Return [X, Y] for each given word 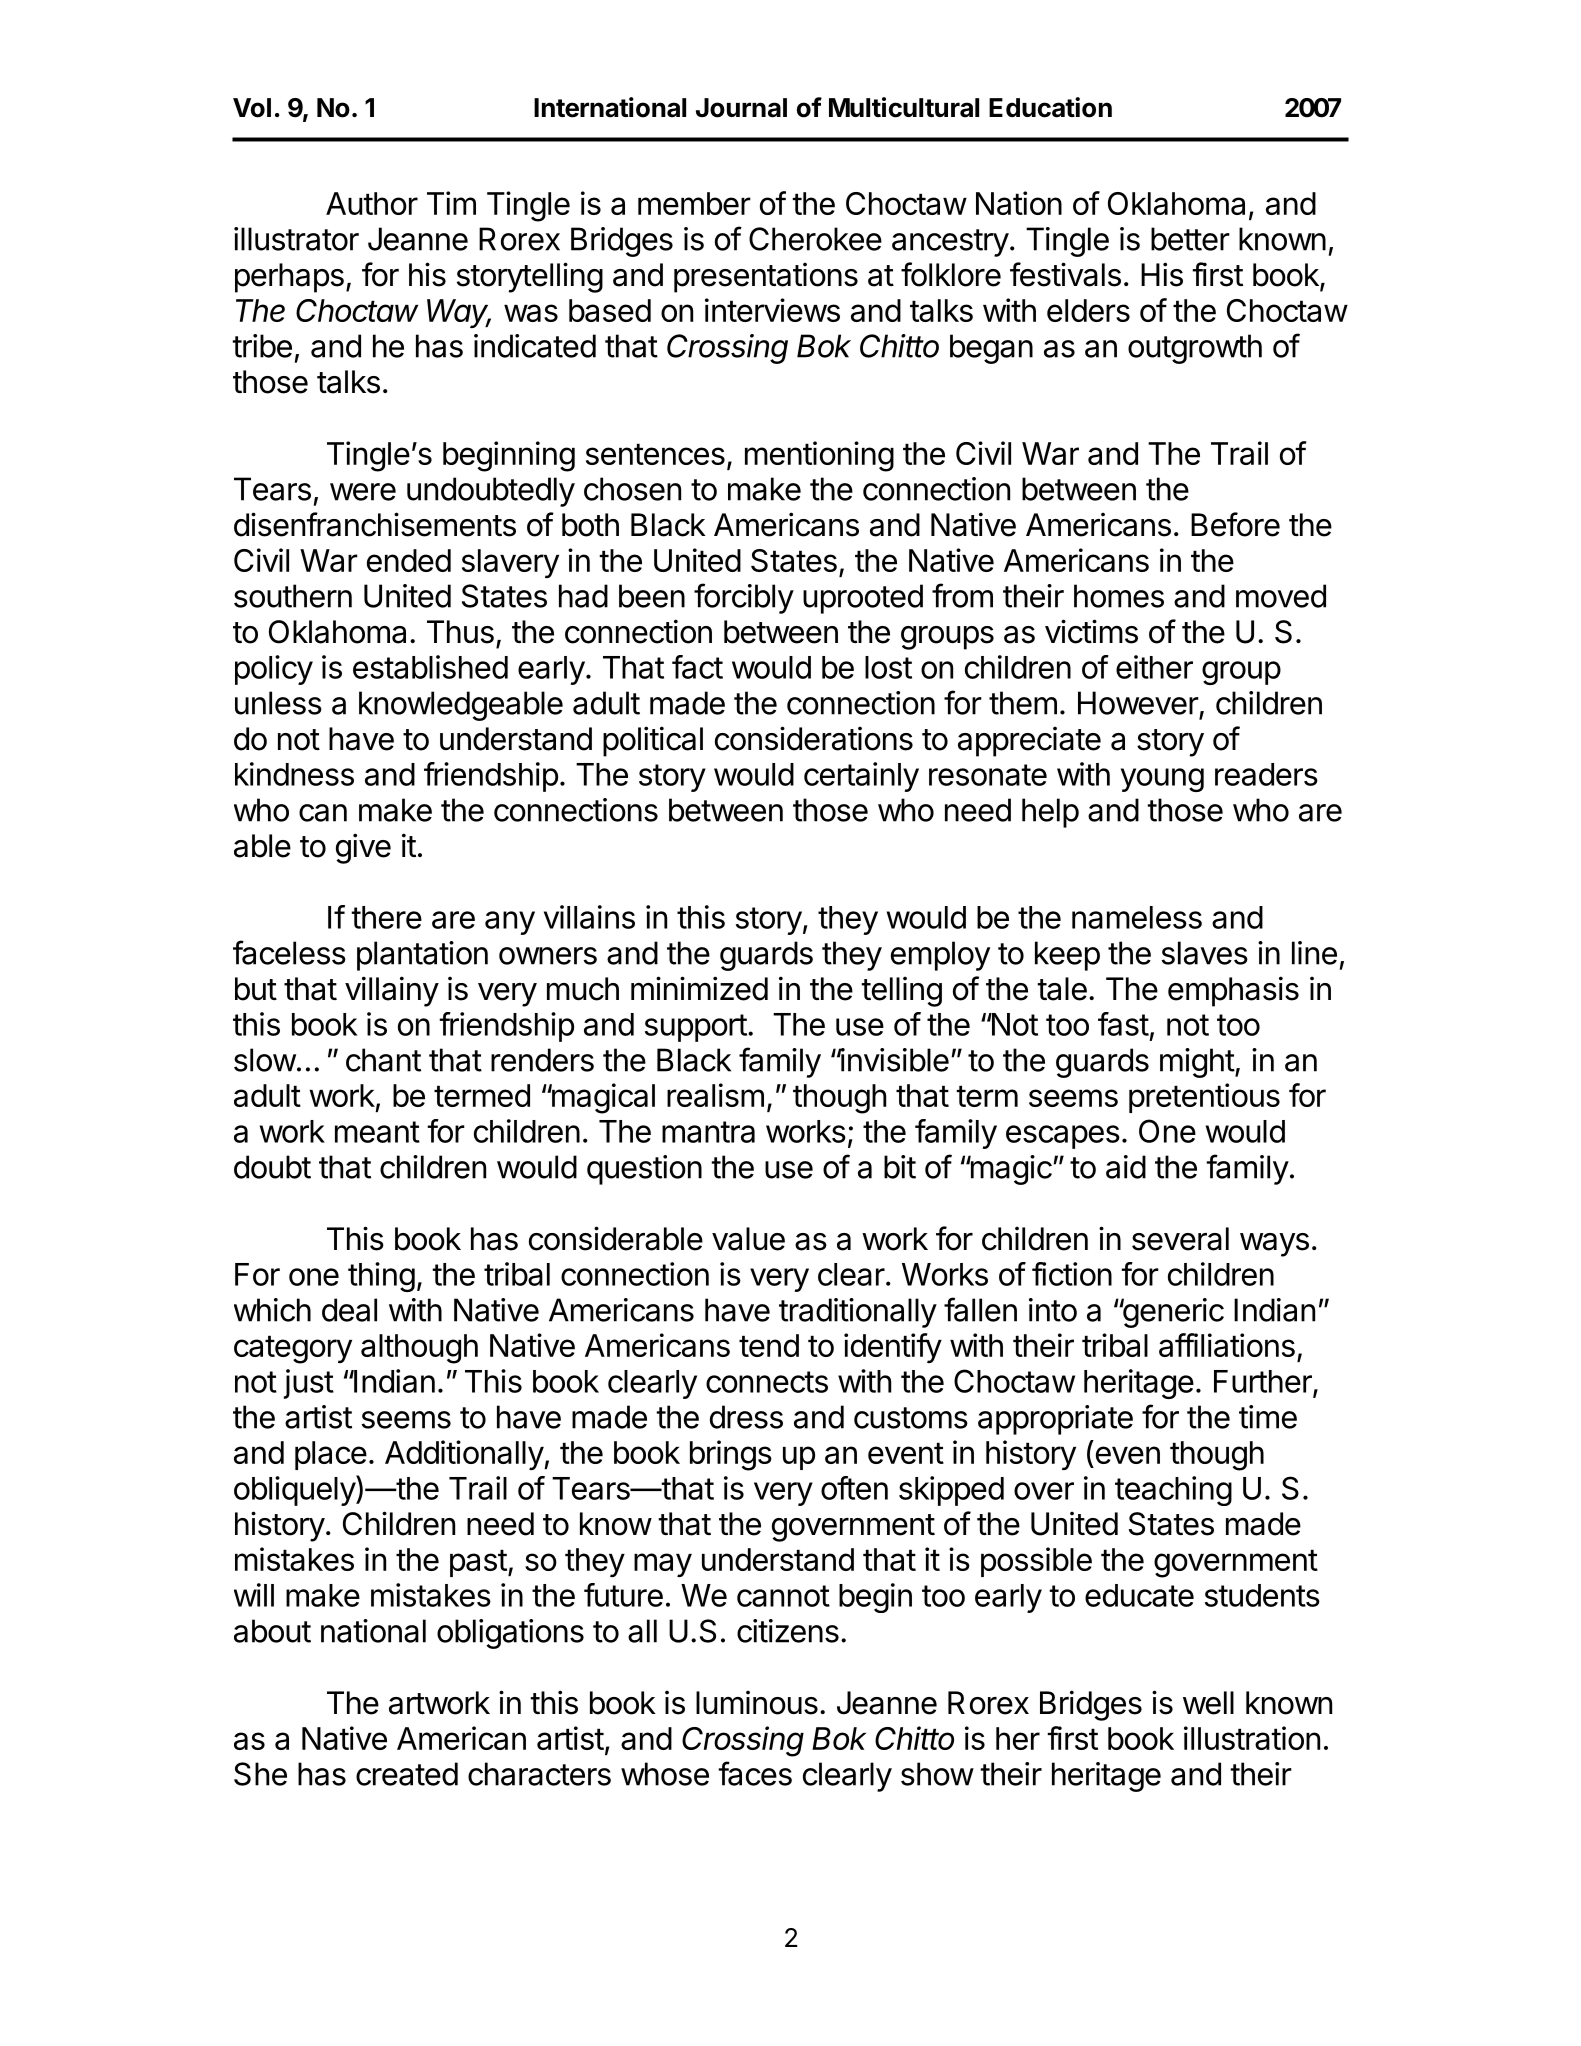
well [1208, 1703]
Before [1235, 524]
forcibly [744, 598]
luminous [757, 1703]
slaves [1205, 953]
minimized [699, 988]
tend [769, 1345]
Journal [741, 108]
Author [372, 203]
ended [409, 560]
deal [349, 1310]
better [1190, 239]
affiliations [1227, 1345]
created [407, 1774]
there [386, 917]
